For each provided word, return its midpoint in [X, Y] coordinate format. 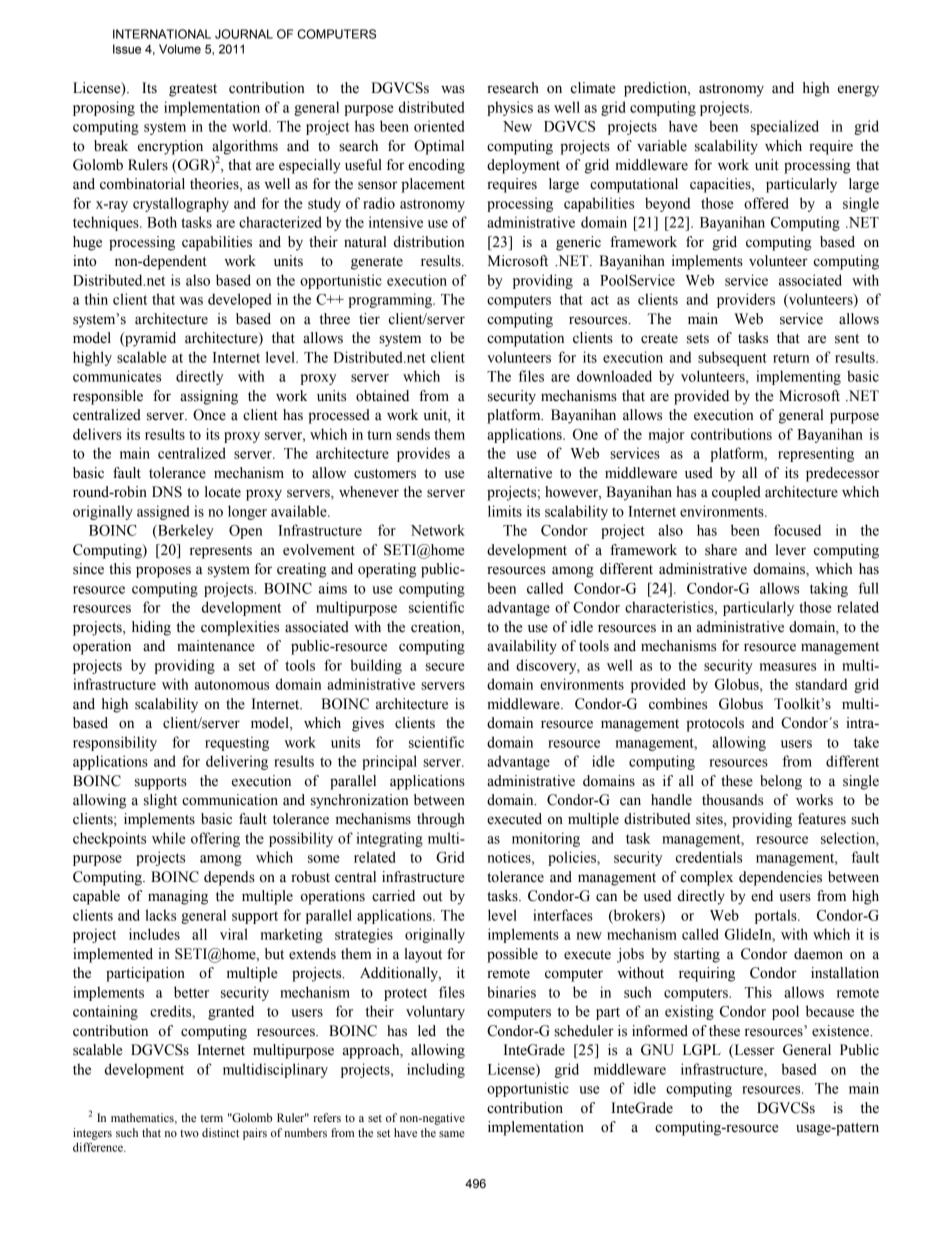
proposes [163, 572]
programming [391, 300]
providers [746, 300]
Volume [180, 49]
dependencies [780, 878]
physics [510, 108]
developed [239, 300]
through [441, 820]
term [211, 1118]
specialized [785, 127]
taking [829, 589]
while [169, 838]
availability [522, 647]
